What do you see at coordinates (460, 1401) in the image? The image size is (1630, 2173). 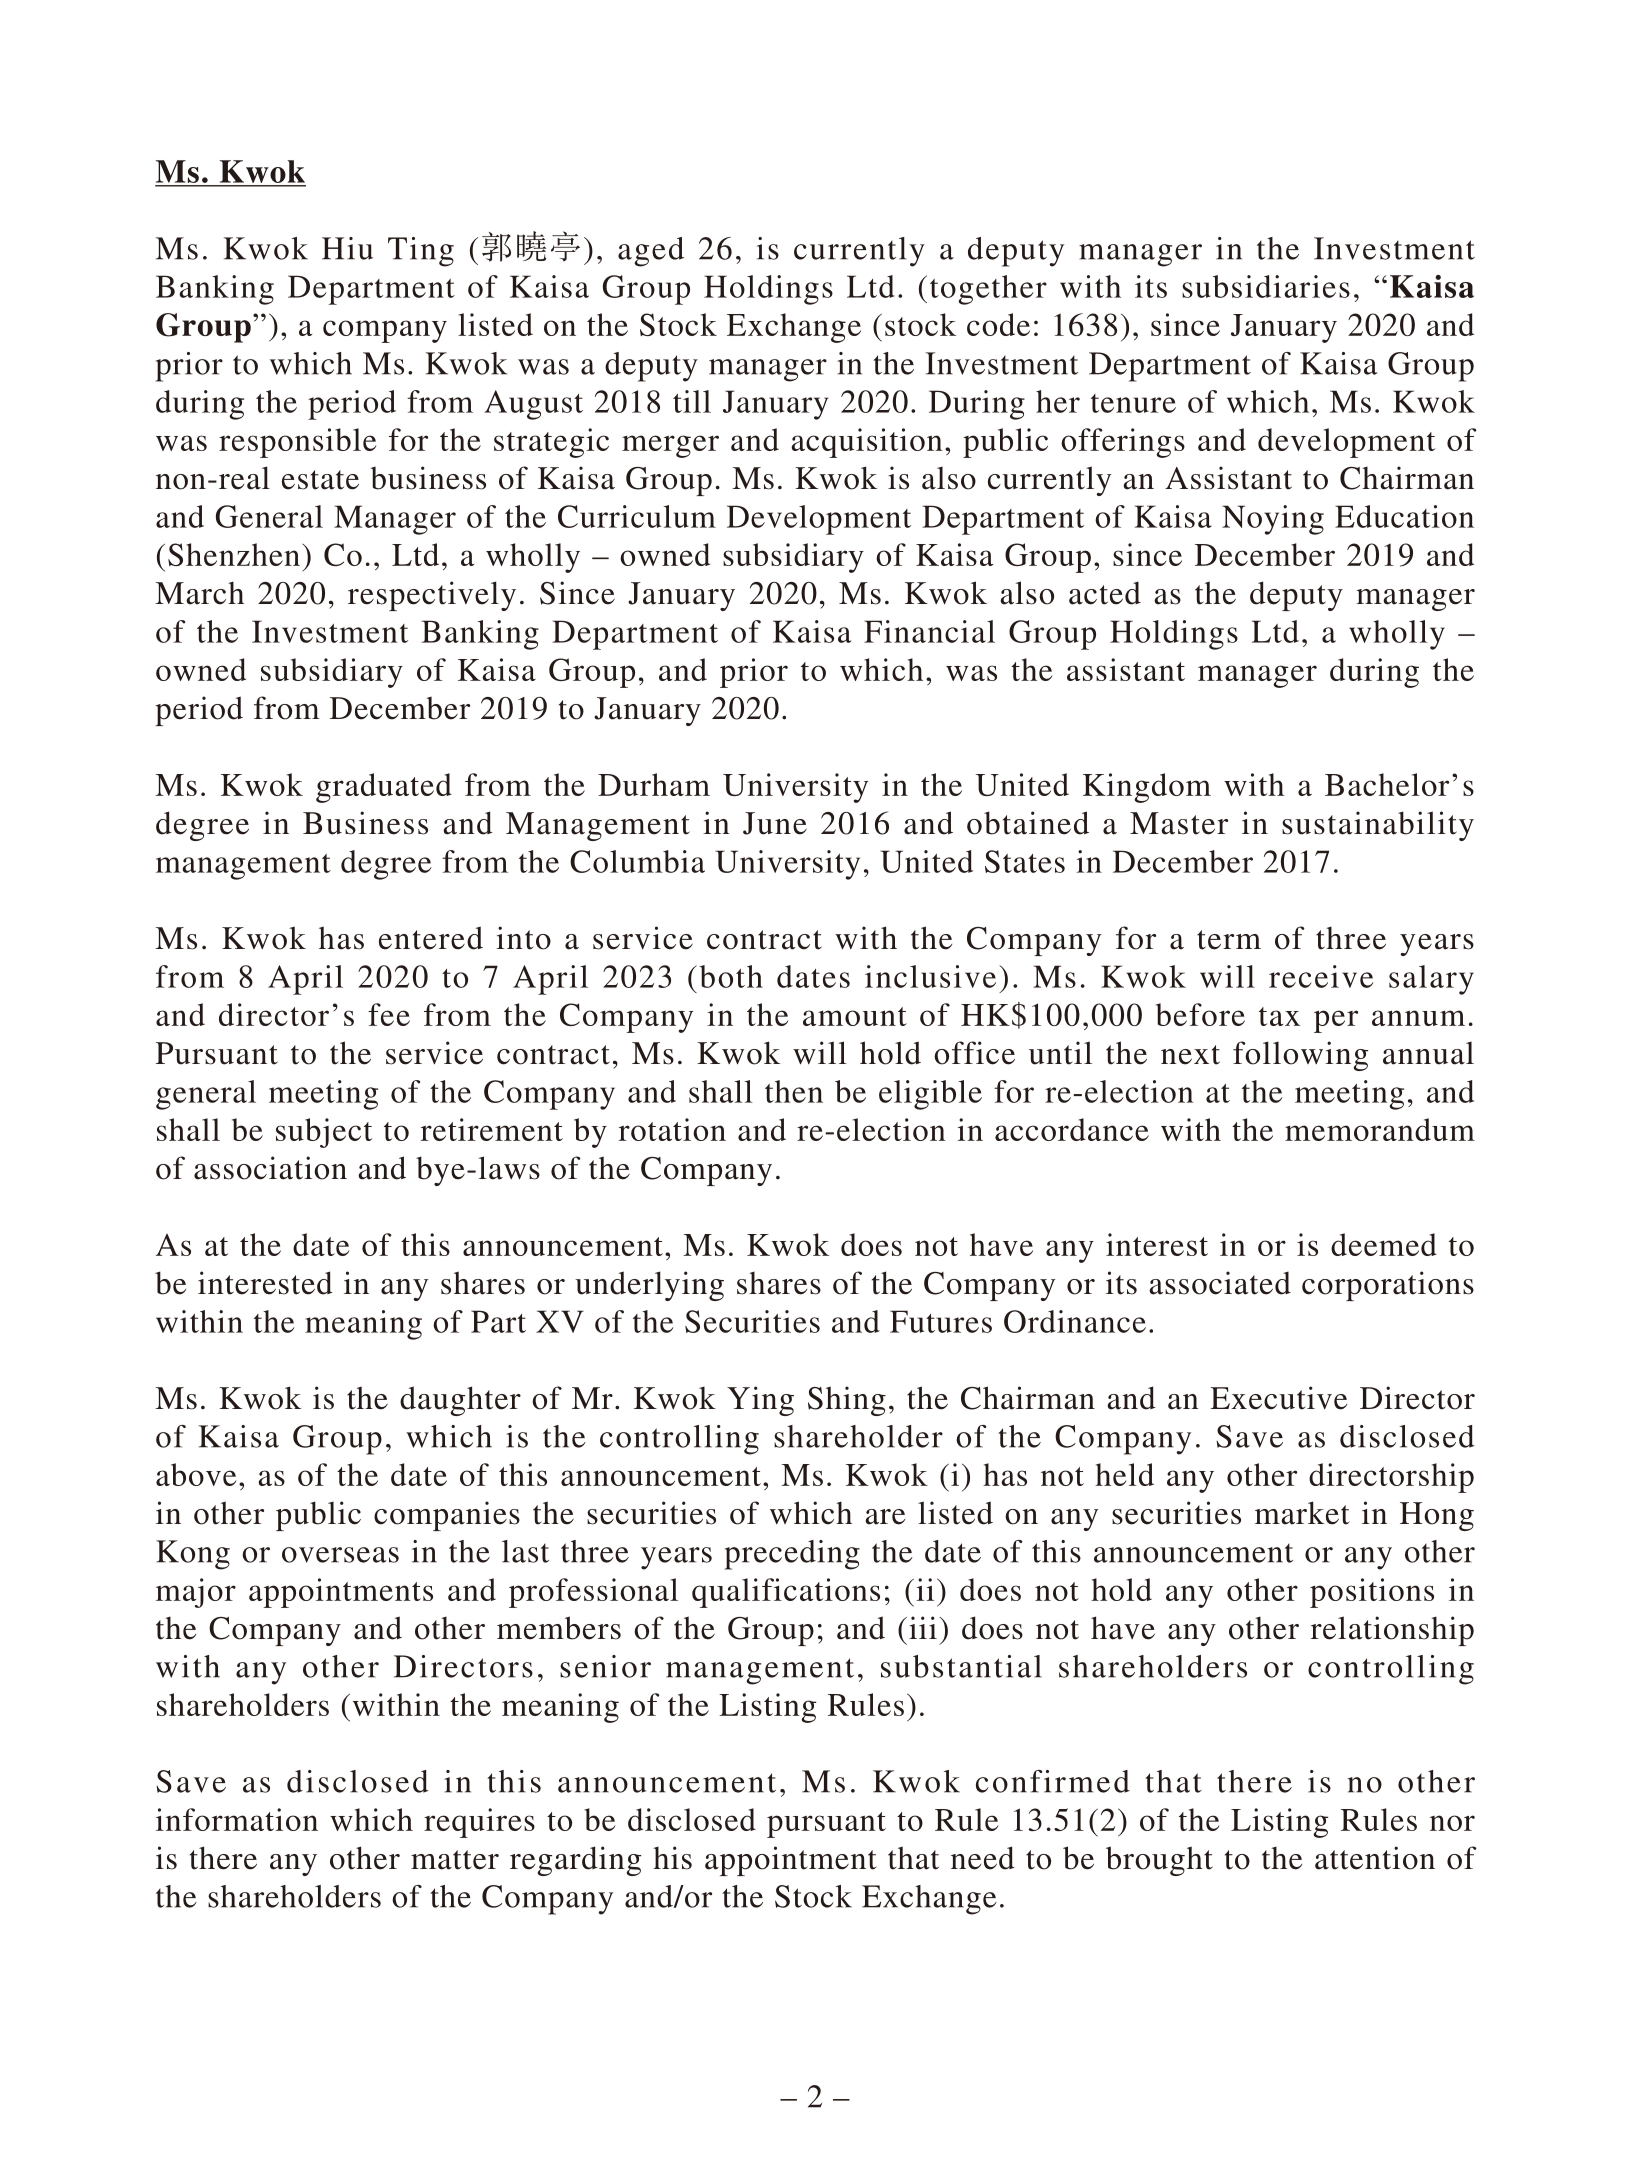 I see `daughter` at bounding box center [460, 1401].
